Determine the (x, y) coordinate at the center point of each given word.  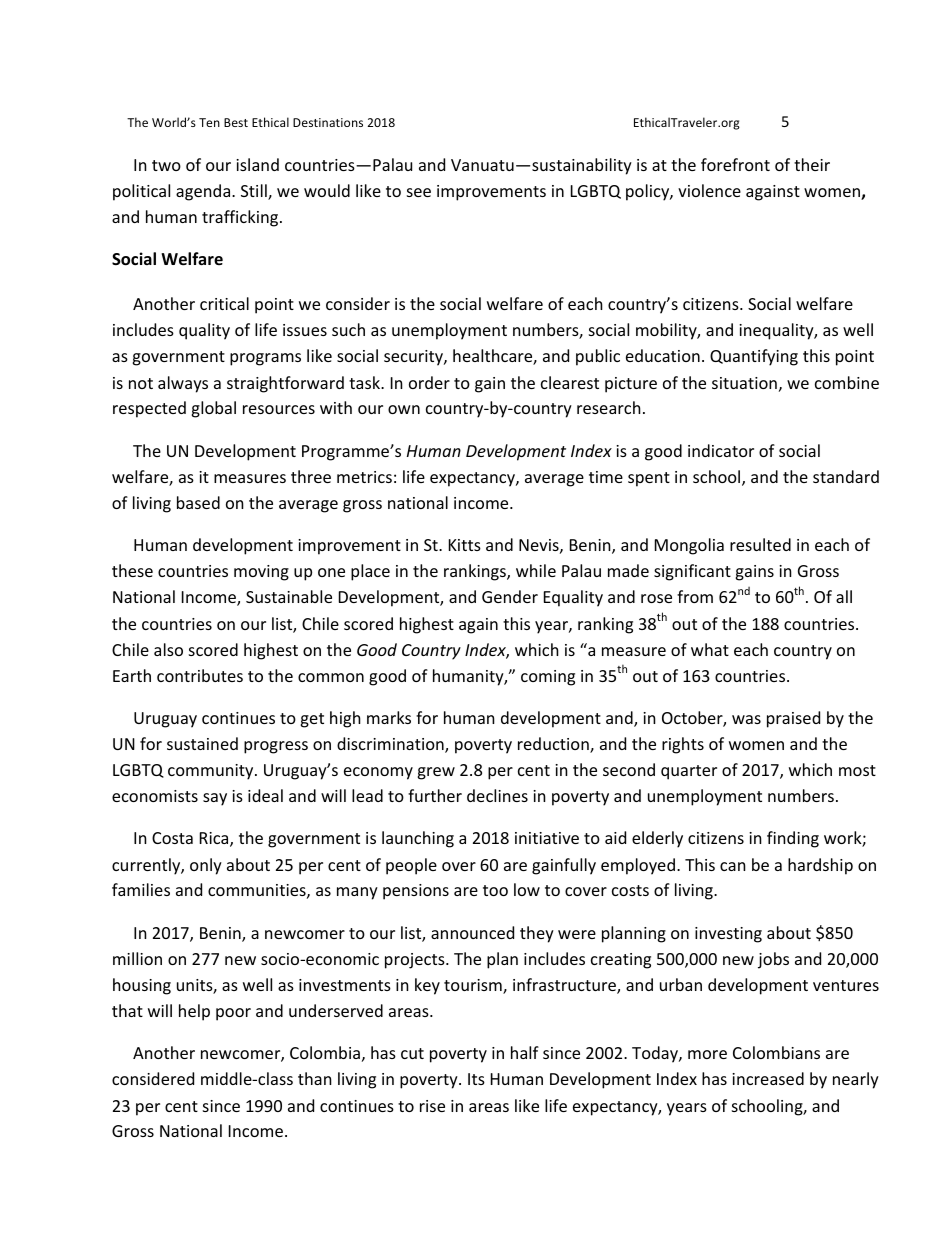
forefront (735, 164)
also (168, 649)
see (419, 192)
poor (233, 1014)
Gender (510, 596)
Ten (209, 122)
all (844, 596)
